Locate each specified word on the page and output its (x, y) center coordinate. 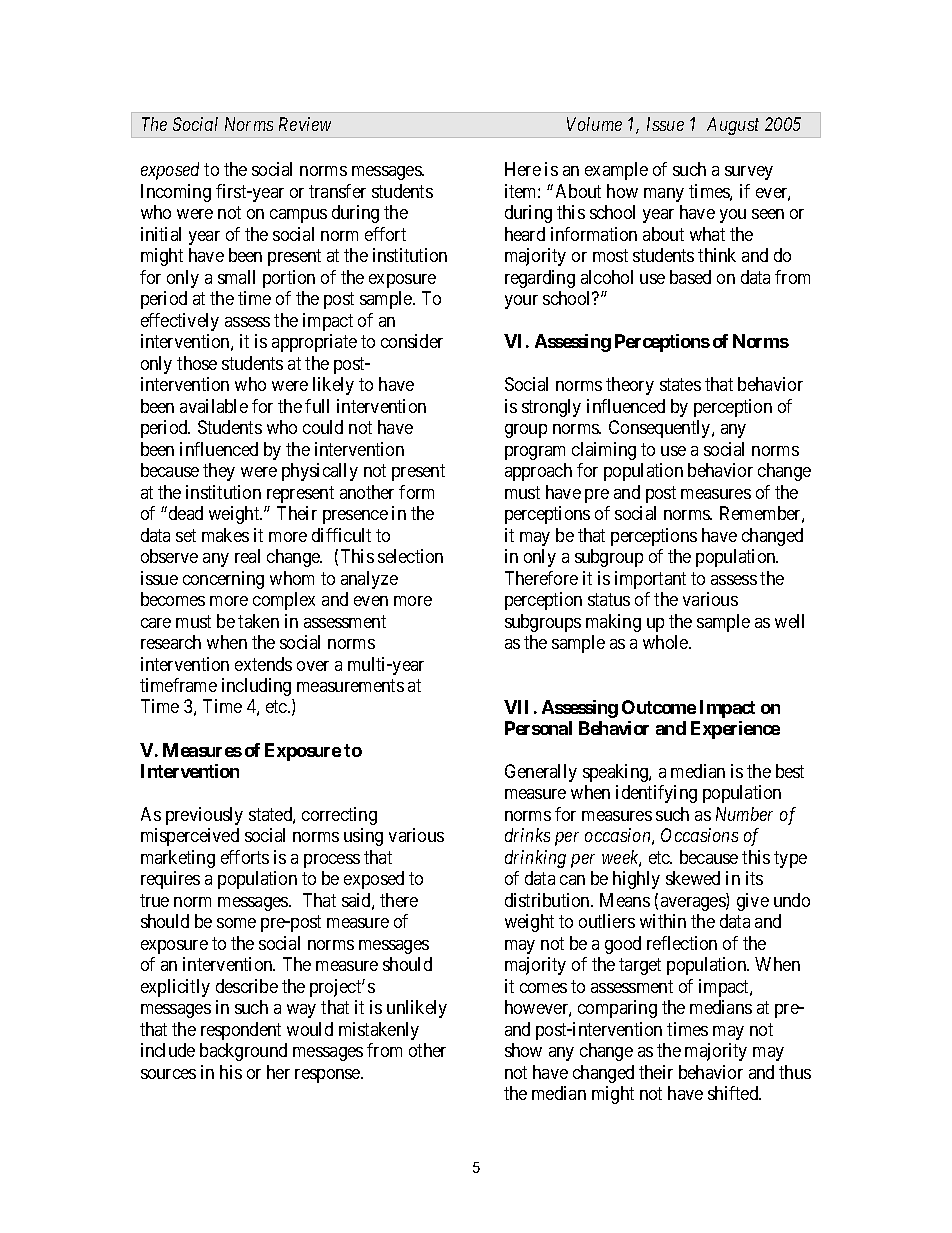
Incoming (176, 193)
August (733, 127)
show (523, 1050)
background (243, 1052)
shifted (734, 1093)
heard (525, 234)
